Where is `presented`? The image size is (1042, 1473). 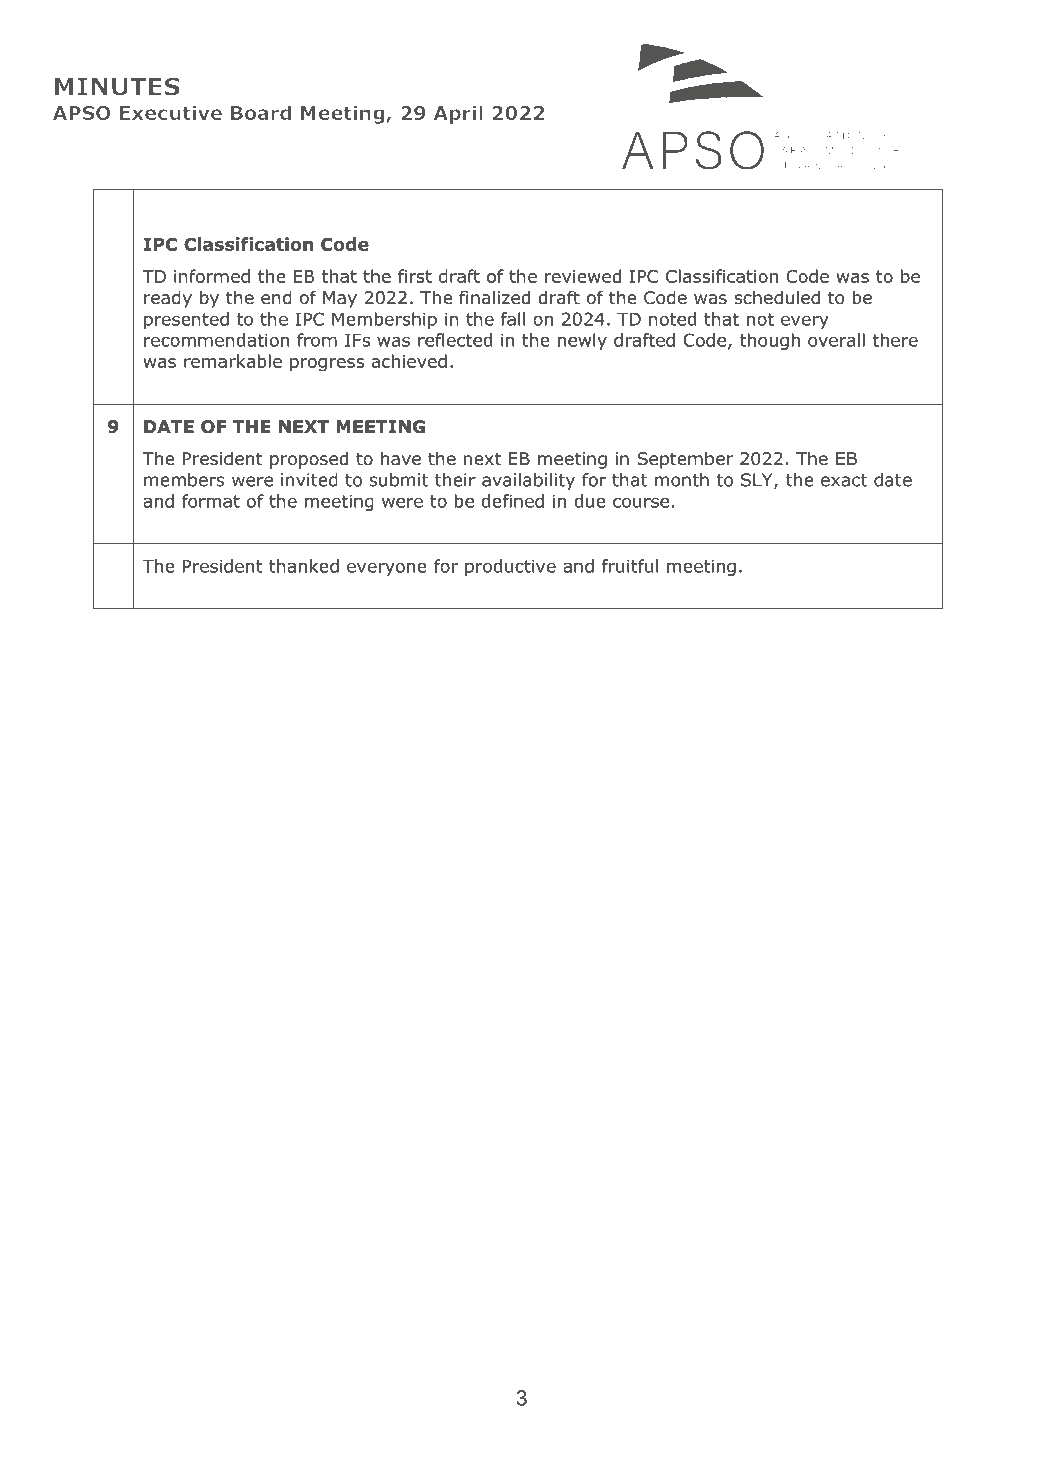 presented is located at coordinates (186, 320).
